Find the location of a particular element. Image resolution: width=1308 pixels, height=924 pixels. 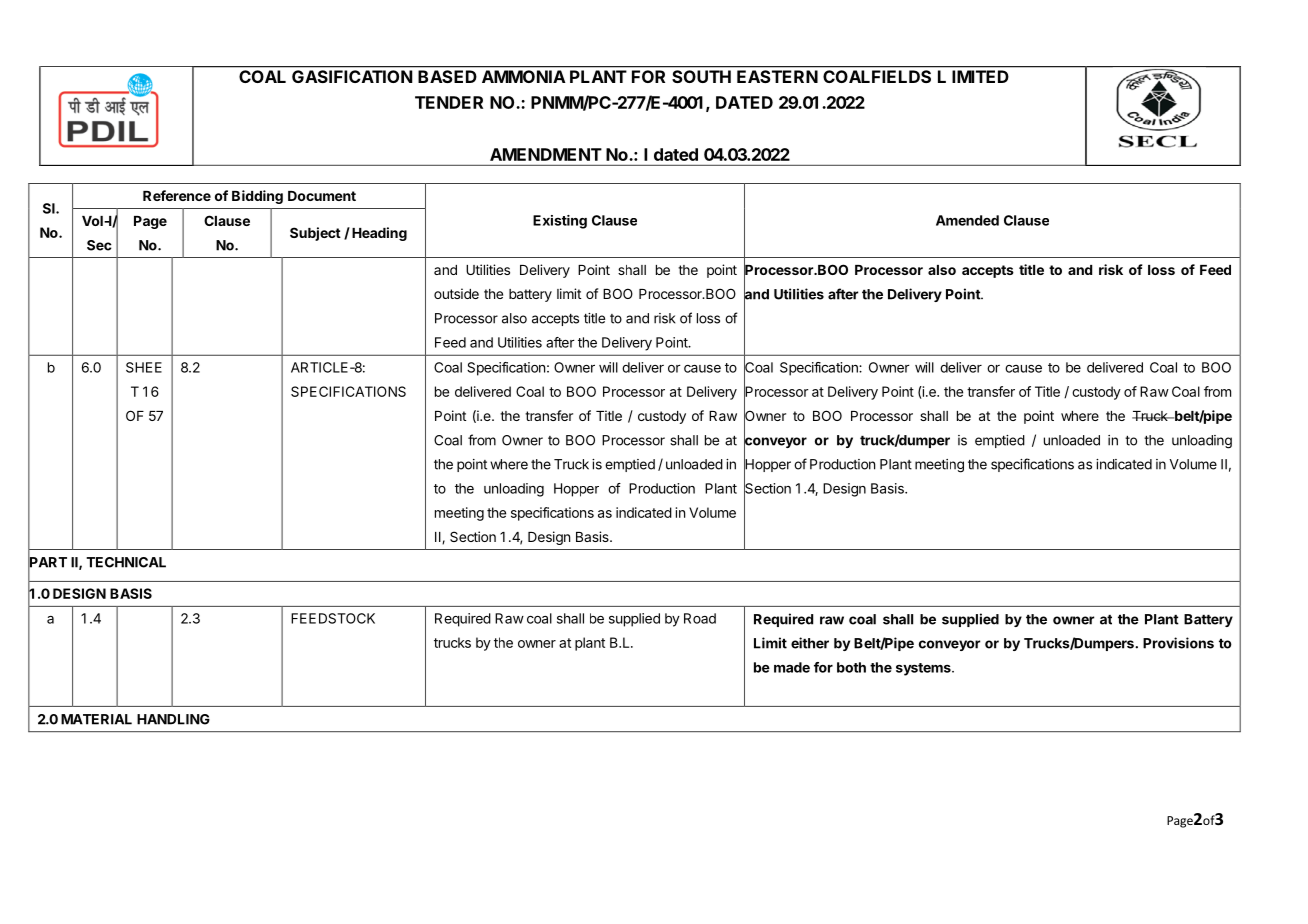

either is located at coordinates (810, 643).
